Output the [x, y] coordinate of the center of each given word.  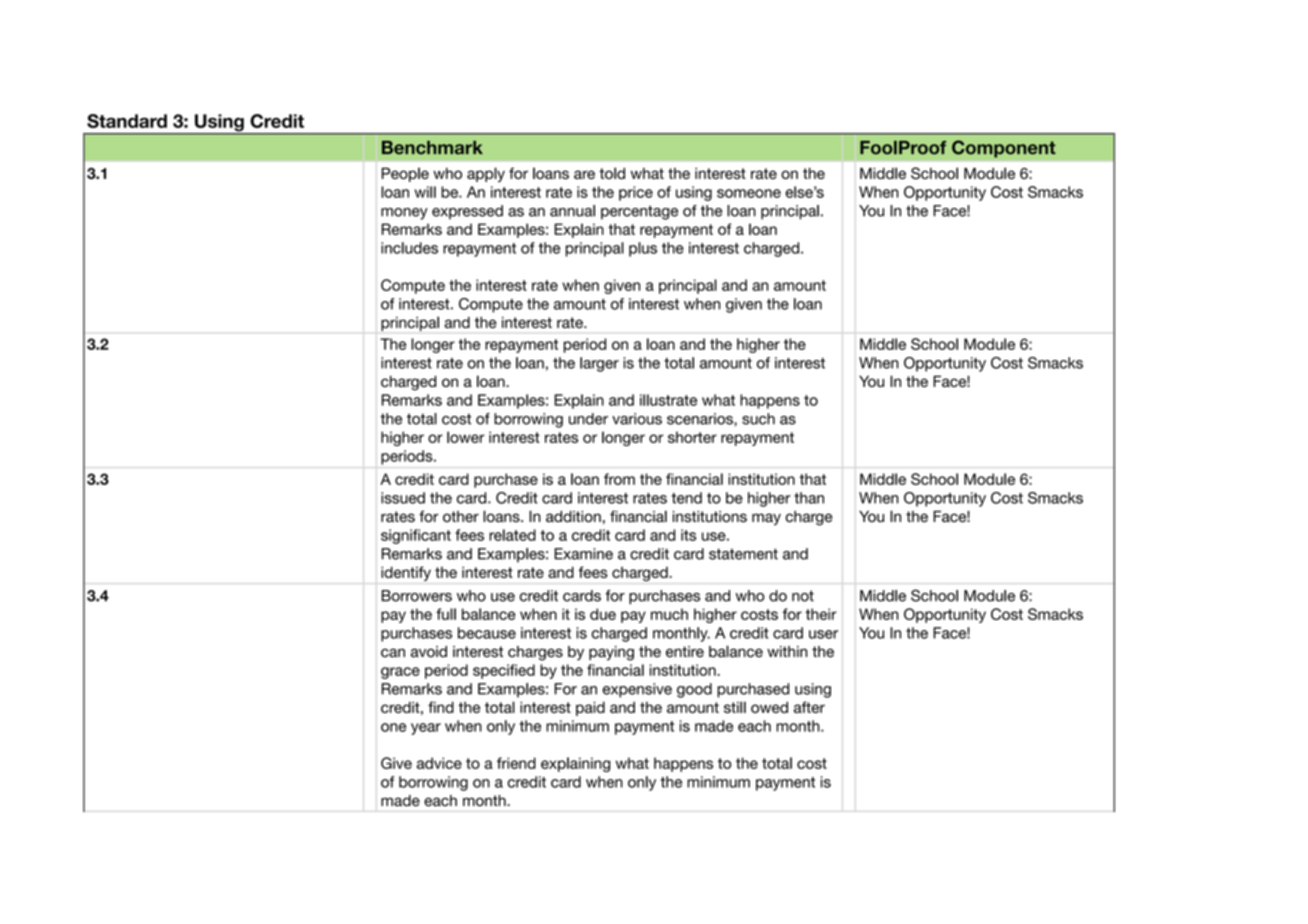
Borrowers [417, 596]
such [758, 419]
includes [409, 248]
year [426, 729]
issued [403, 498]
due [603, 614]
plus [643, 249]
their [821, 614]
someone [749, 193]
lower [466, 437]
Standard [127, 121]
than [809, 498]
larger [599, 364]
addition [573, 517]
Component [1004, 149]
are [584, 174]
